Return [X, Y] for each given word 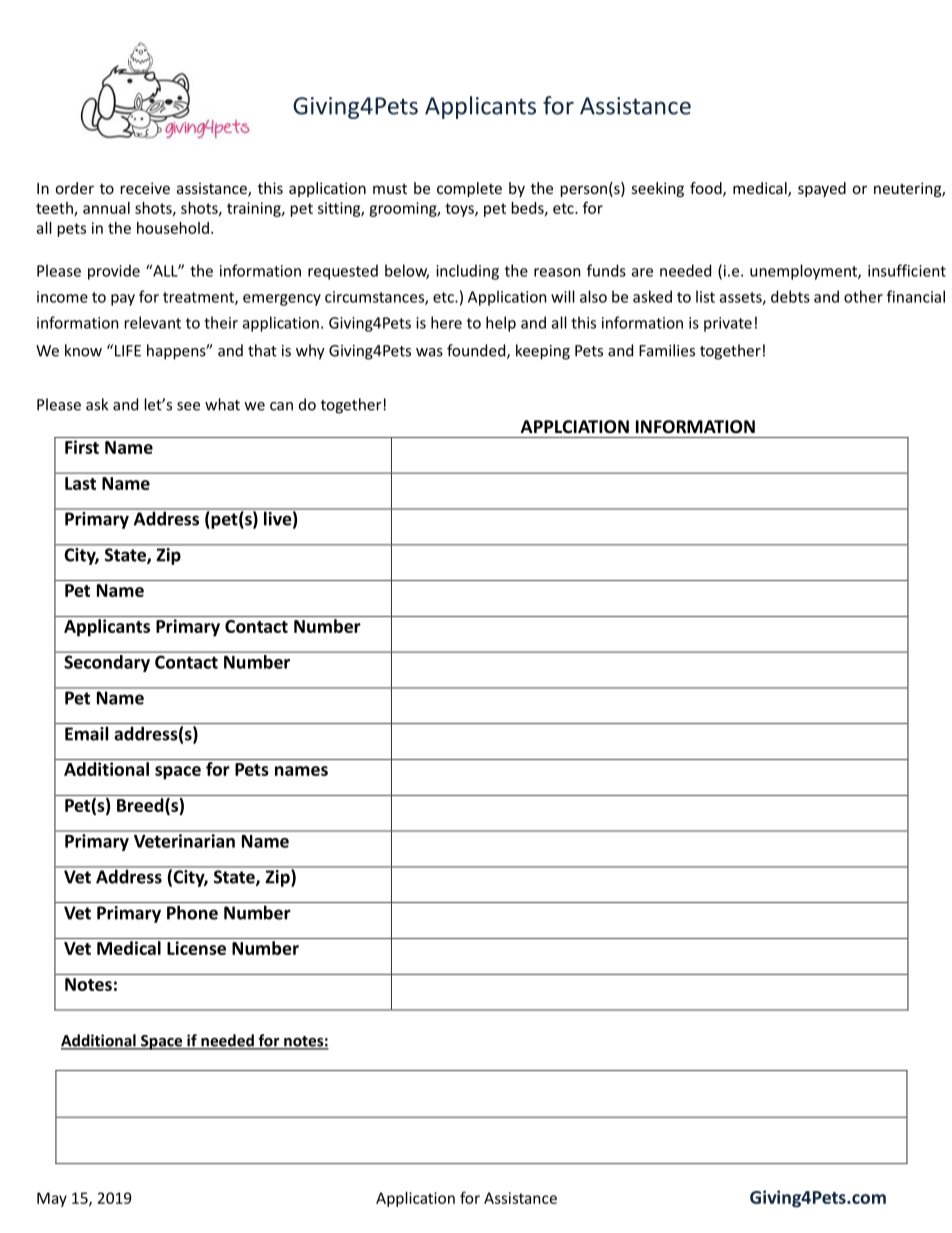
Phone [192, 912]
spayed [822, 189]
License [196, 948]
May [52, 1199]
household [173, 228]
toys [460, 210]
